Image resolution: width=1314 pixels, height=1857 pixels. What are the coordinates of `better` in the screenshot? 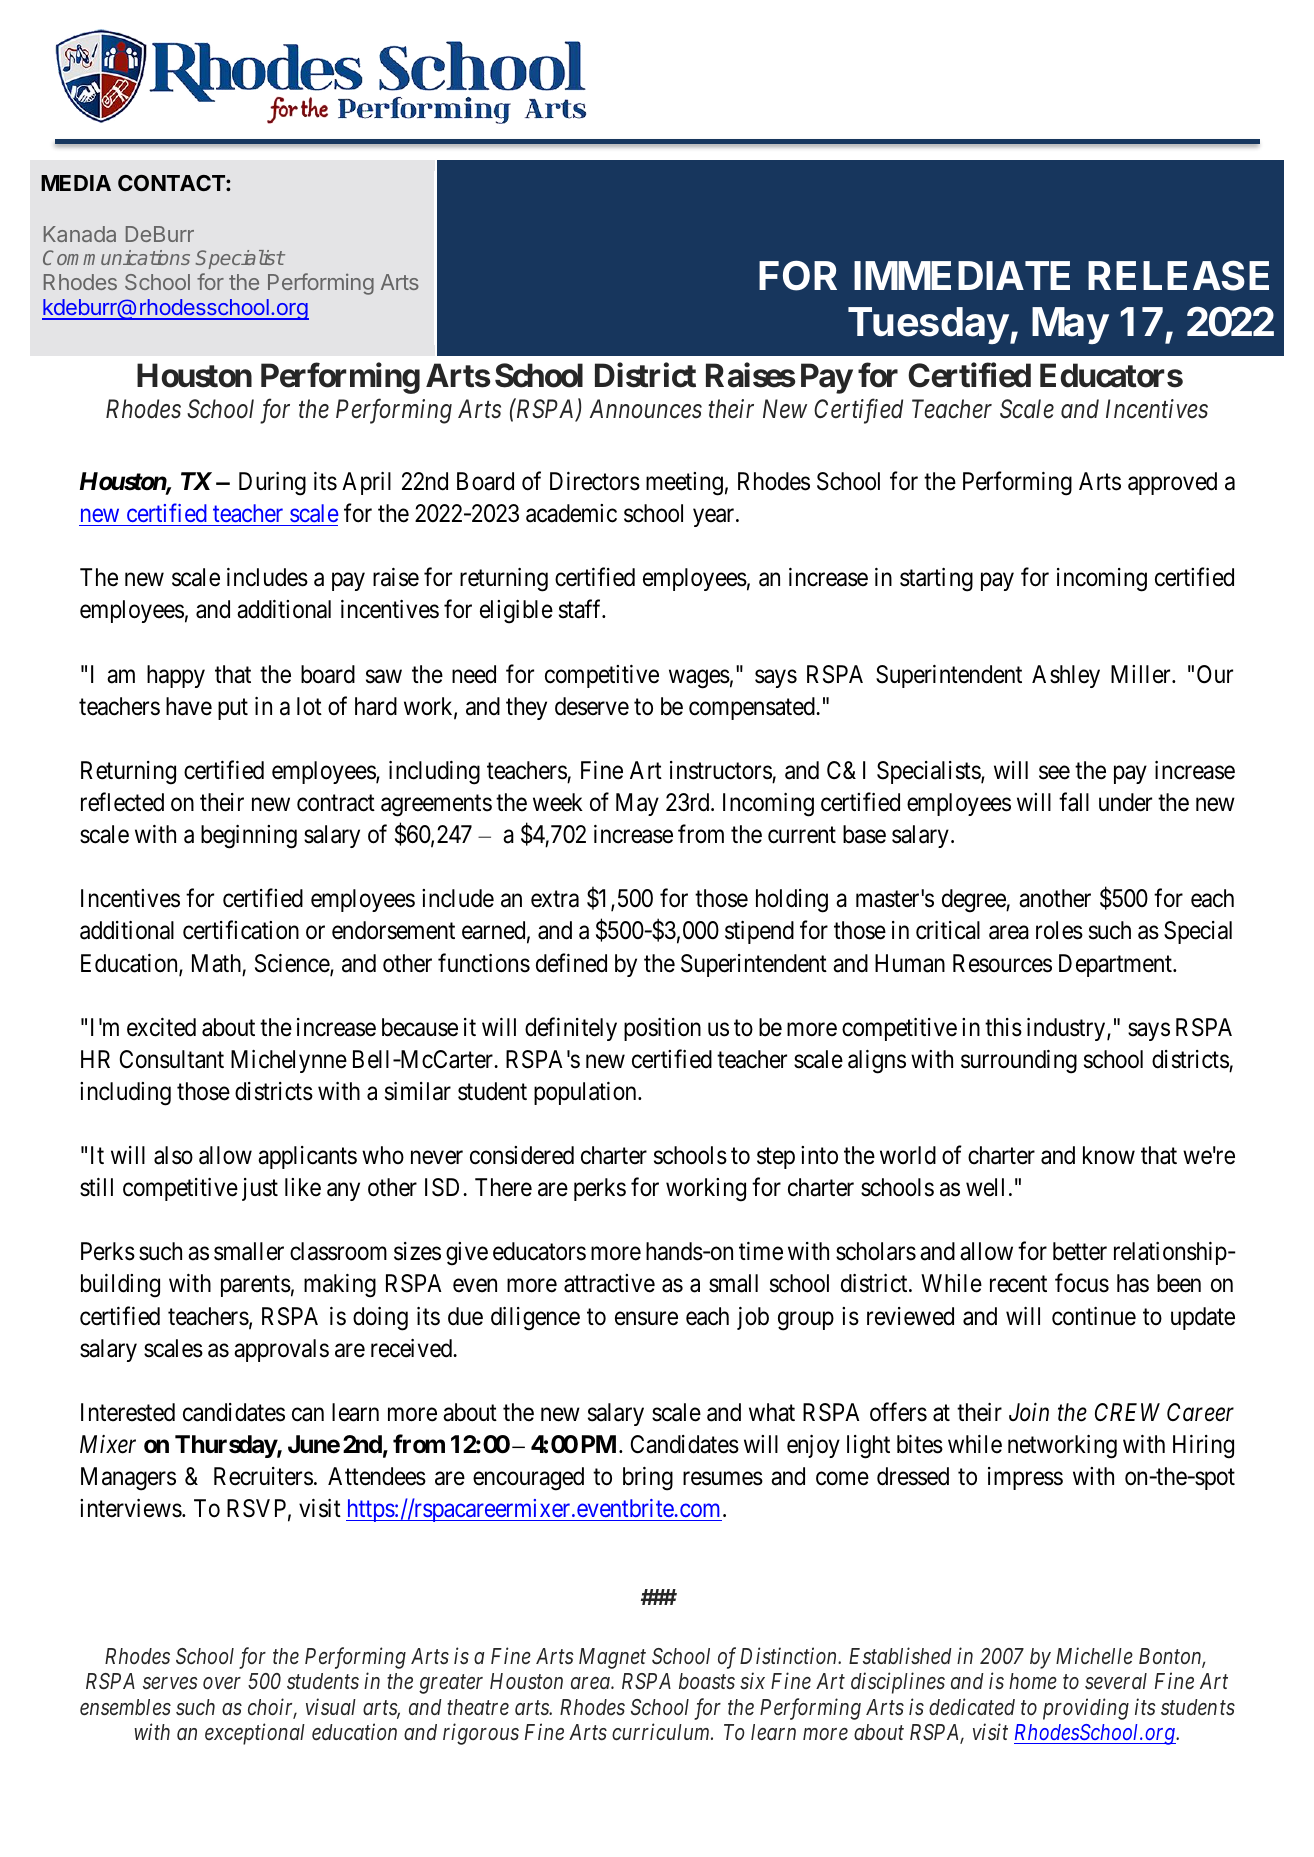 It's located at (1080, 1251).
